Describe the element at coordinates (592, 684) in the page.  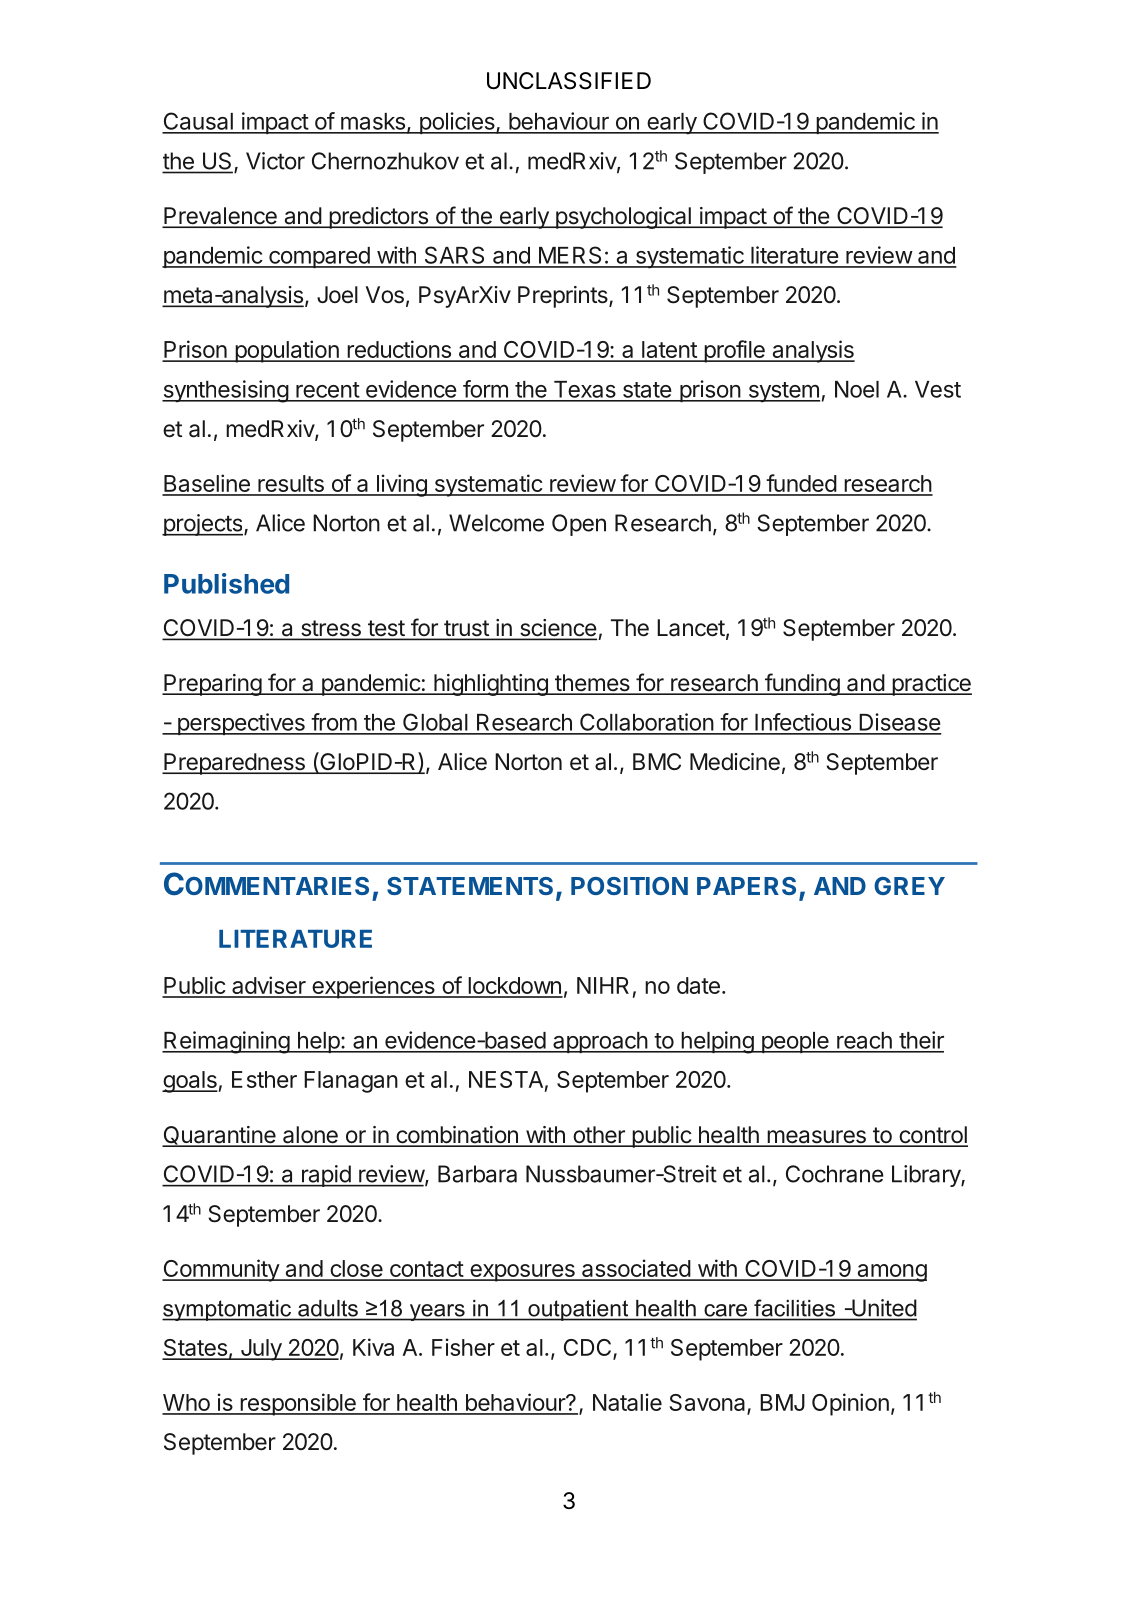
I see `themes` at that location.
